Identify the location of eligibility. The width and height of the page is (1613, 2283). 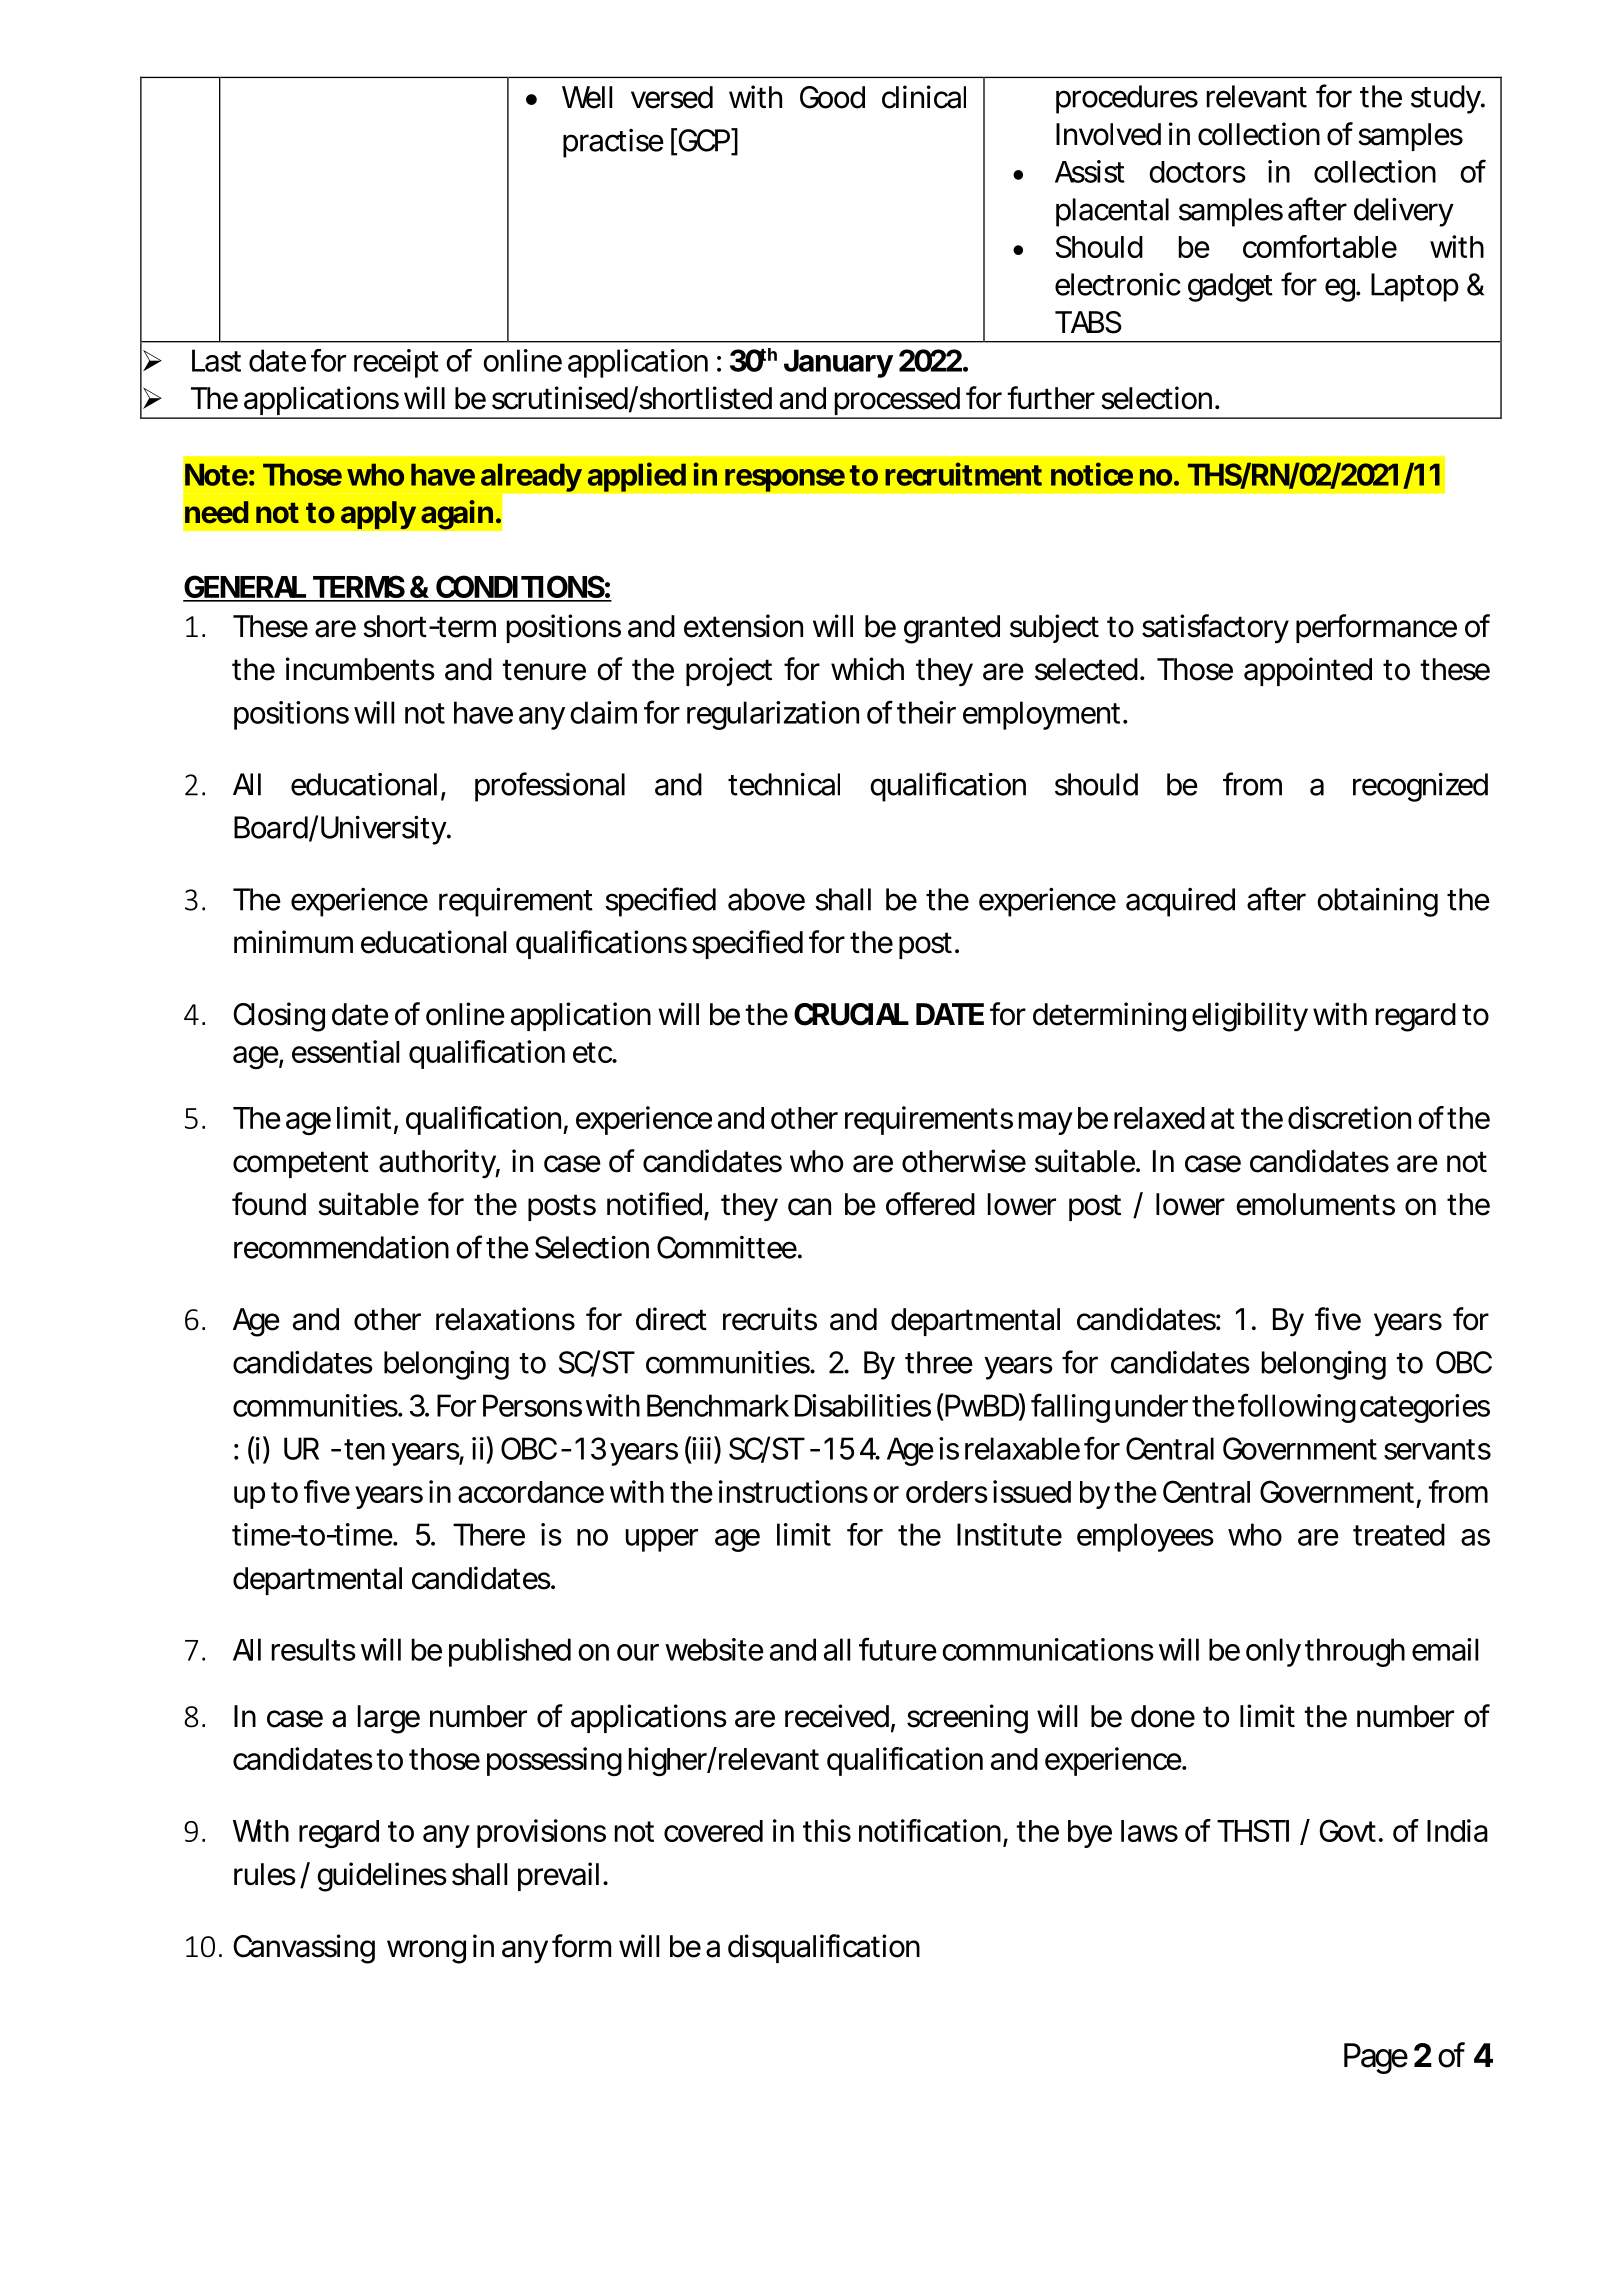
(1250, 1017).
